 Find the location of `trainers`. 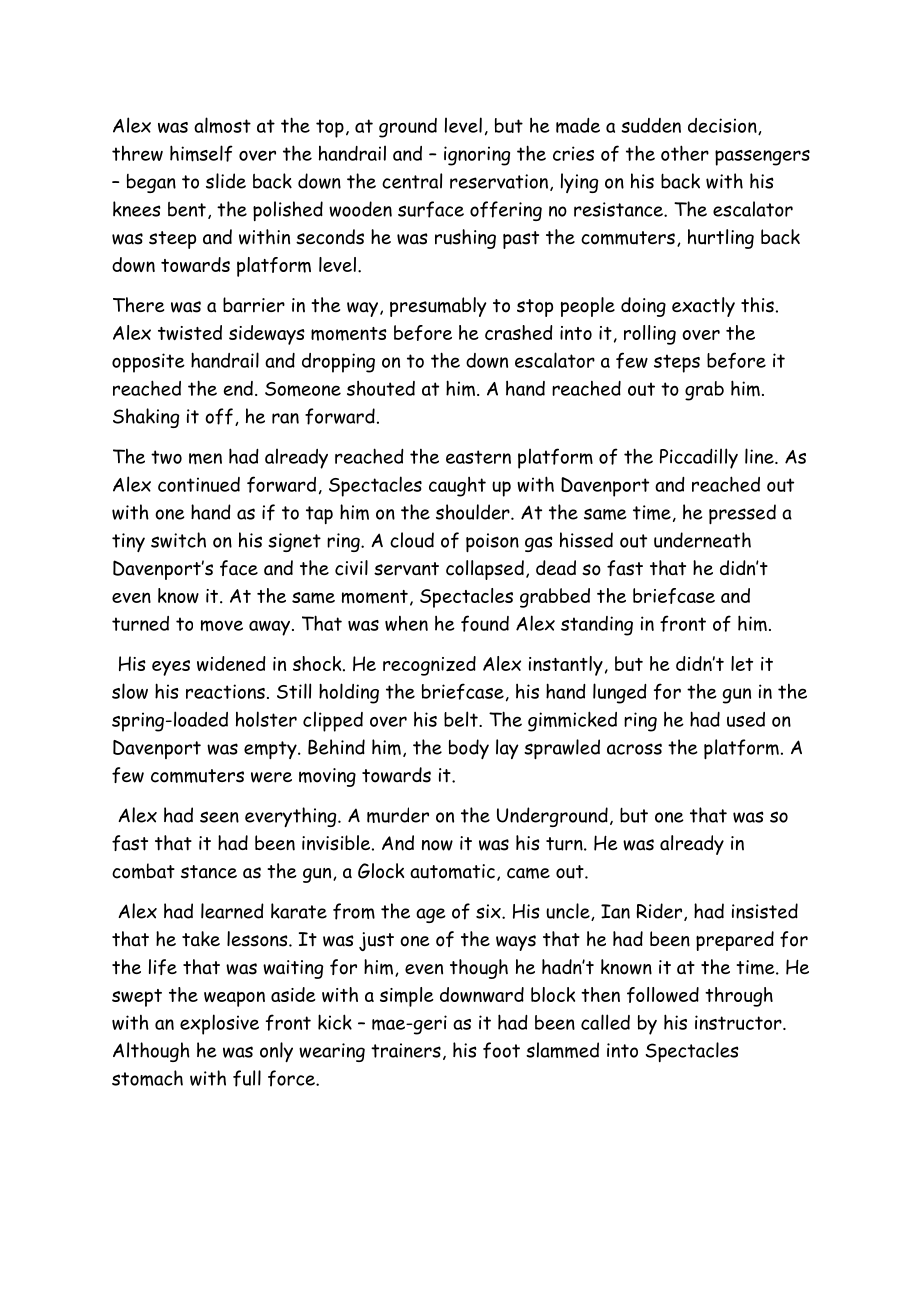

trainers is located at coordinates (406, 1050).
